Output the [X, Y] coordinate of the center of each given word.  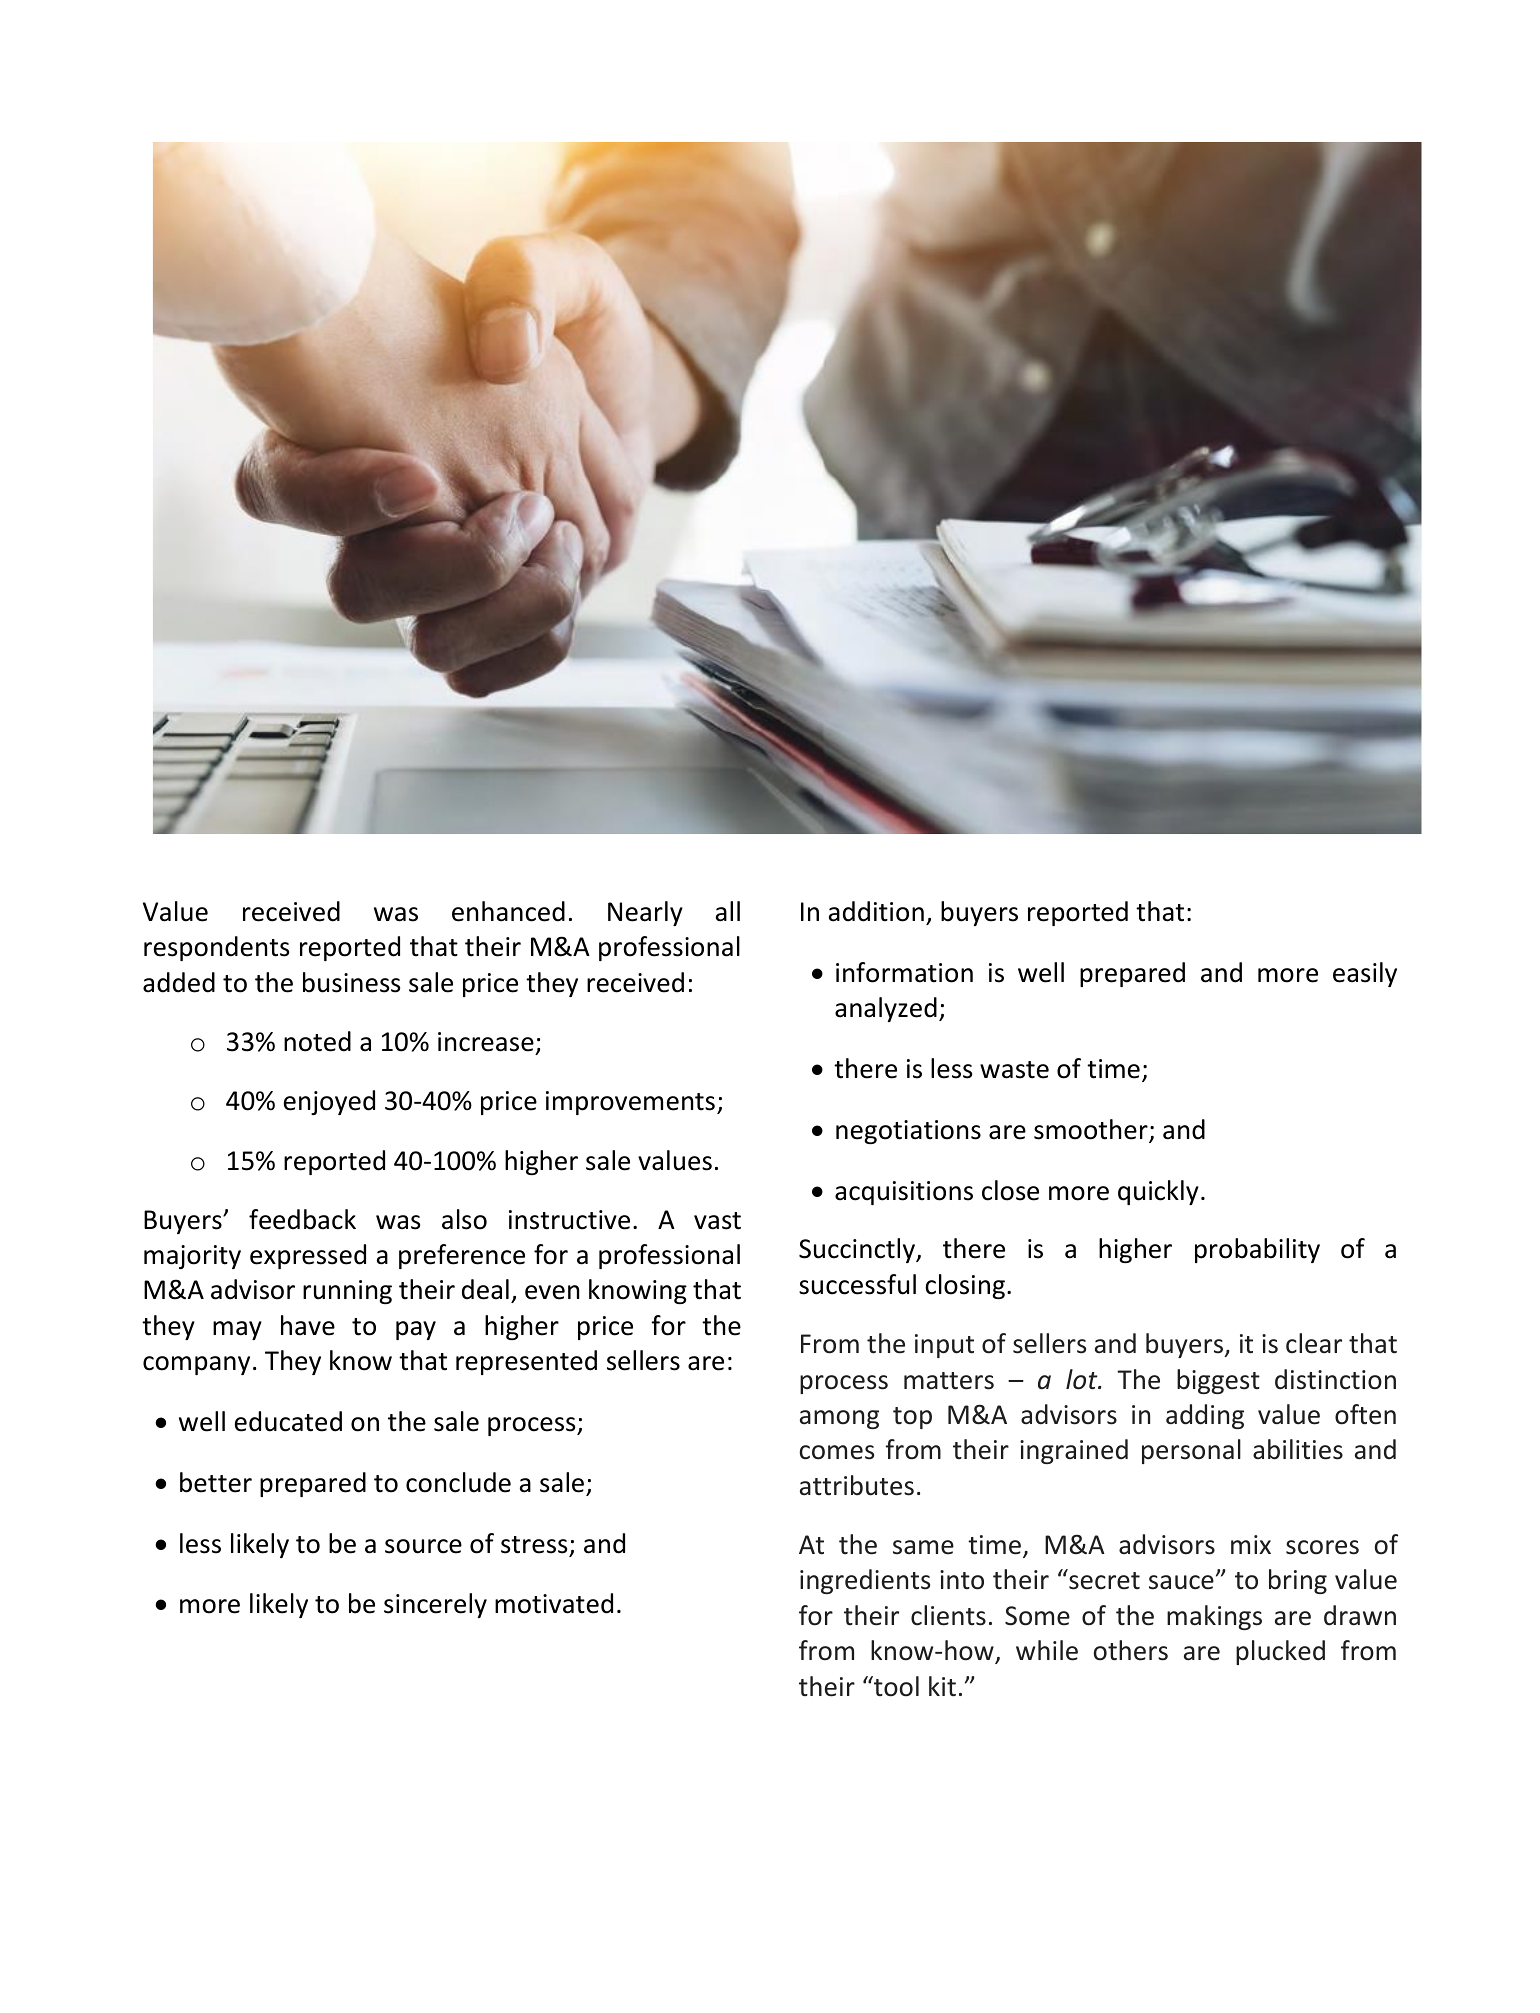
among [839, 1419]
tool [895, 1686]
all [728, 911]
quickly [1158, 1192]
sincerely [435, 1605]
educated [288, 1421]
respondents [216, 948]
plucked [1280, 1652]
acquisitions [904, 1193]
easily [1365, 974]
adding [1205, 1416]
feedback [302, 1219]
